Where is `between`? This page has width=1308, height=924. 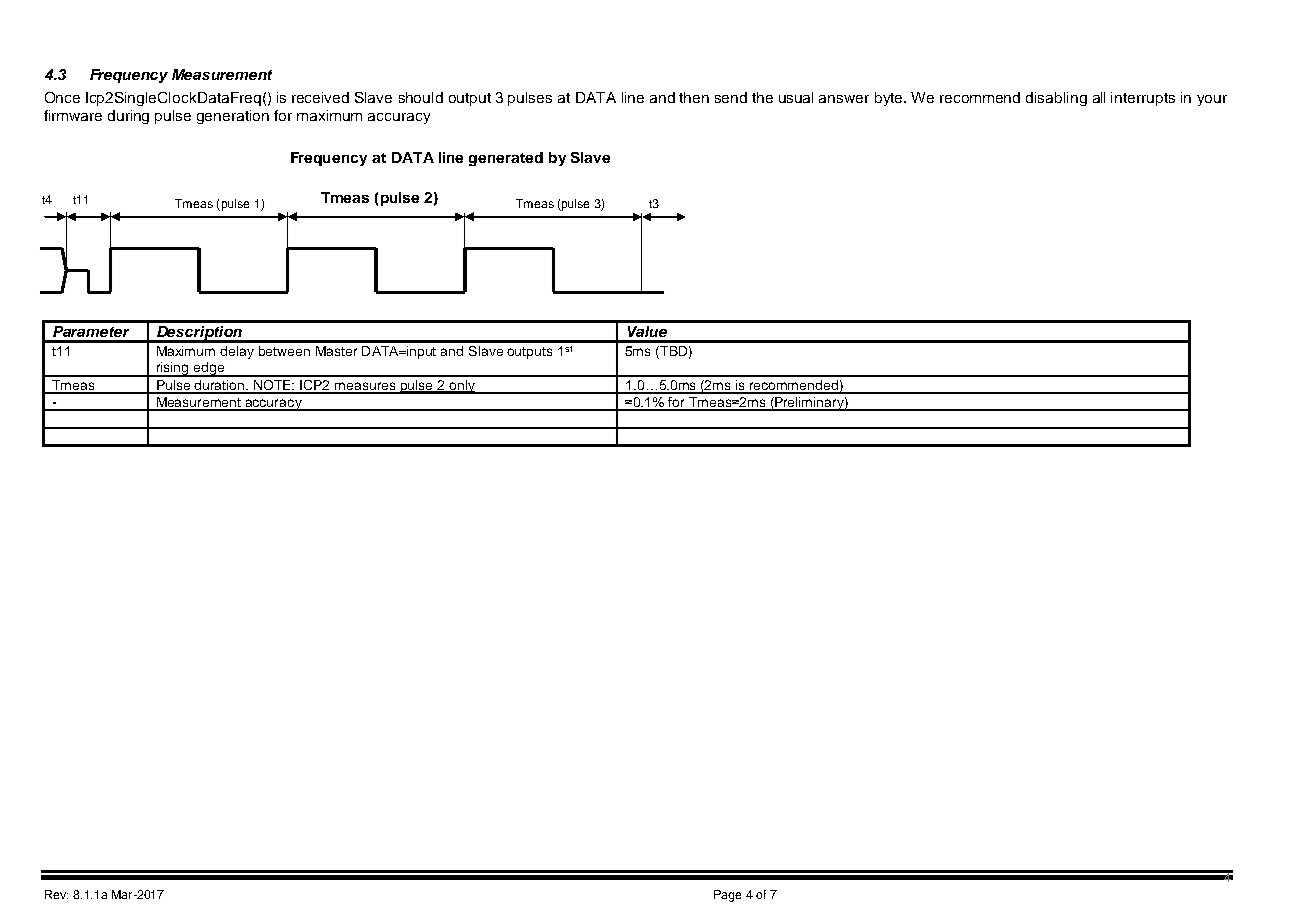
between is located at coordinates (284, 351).
